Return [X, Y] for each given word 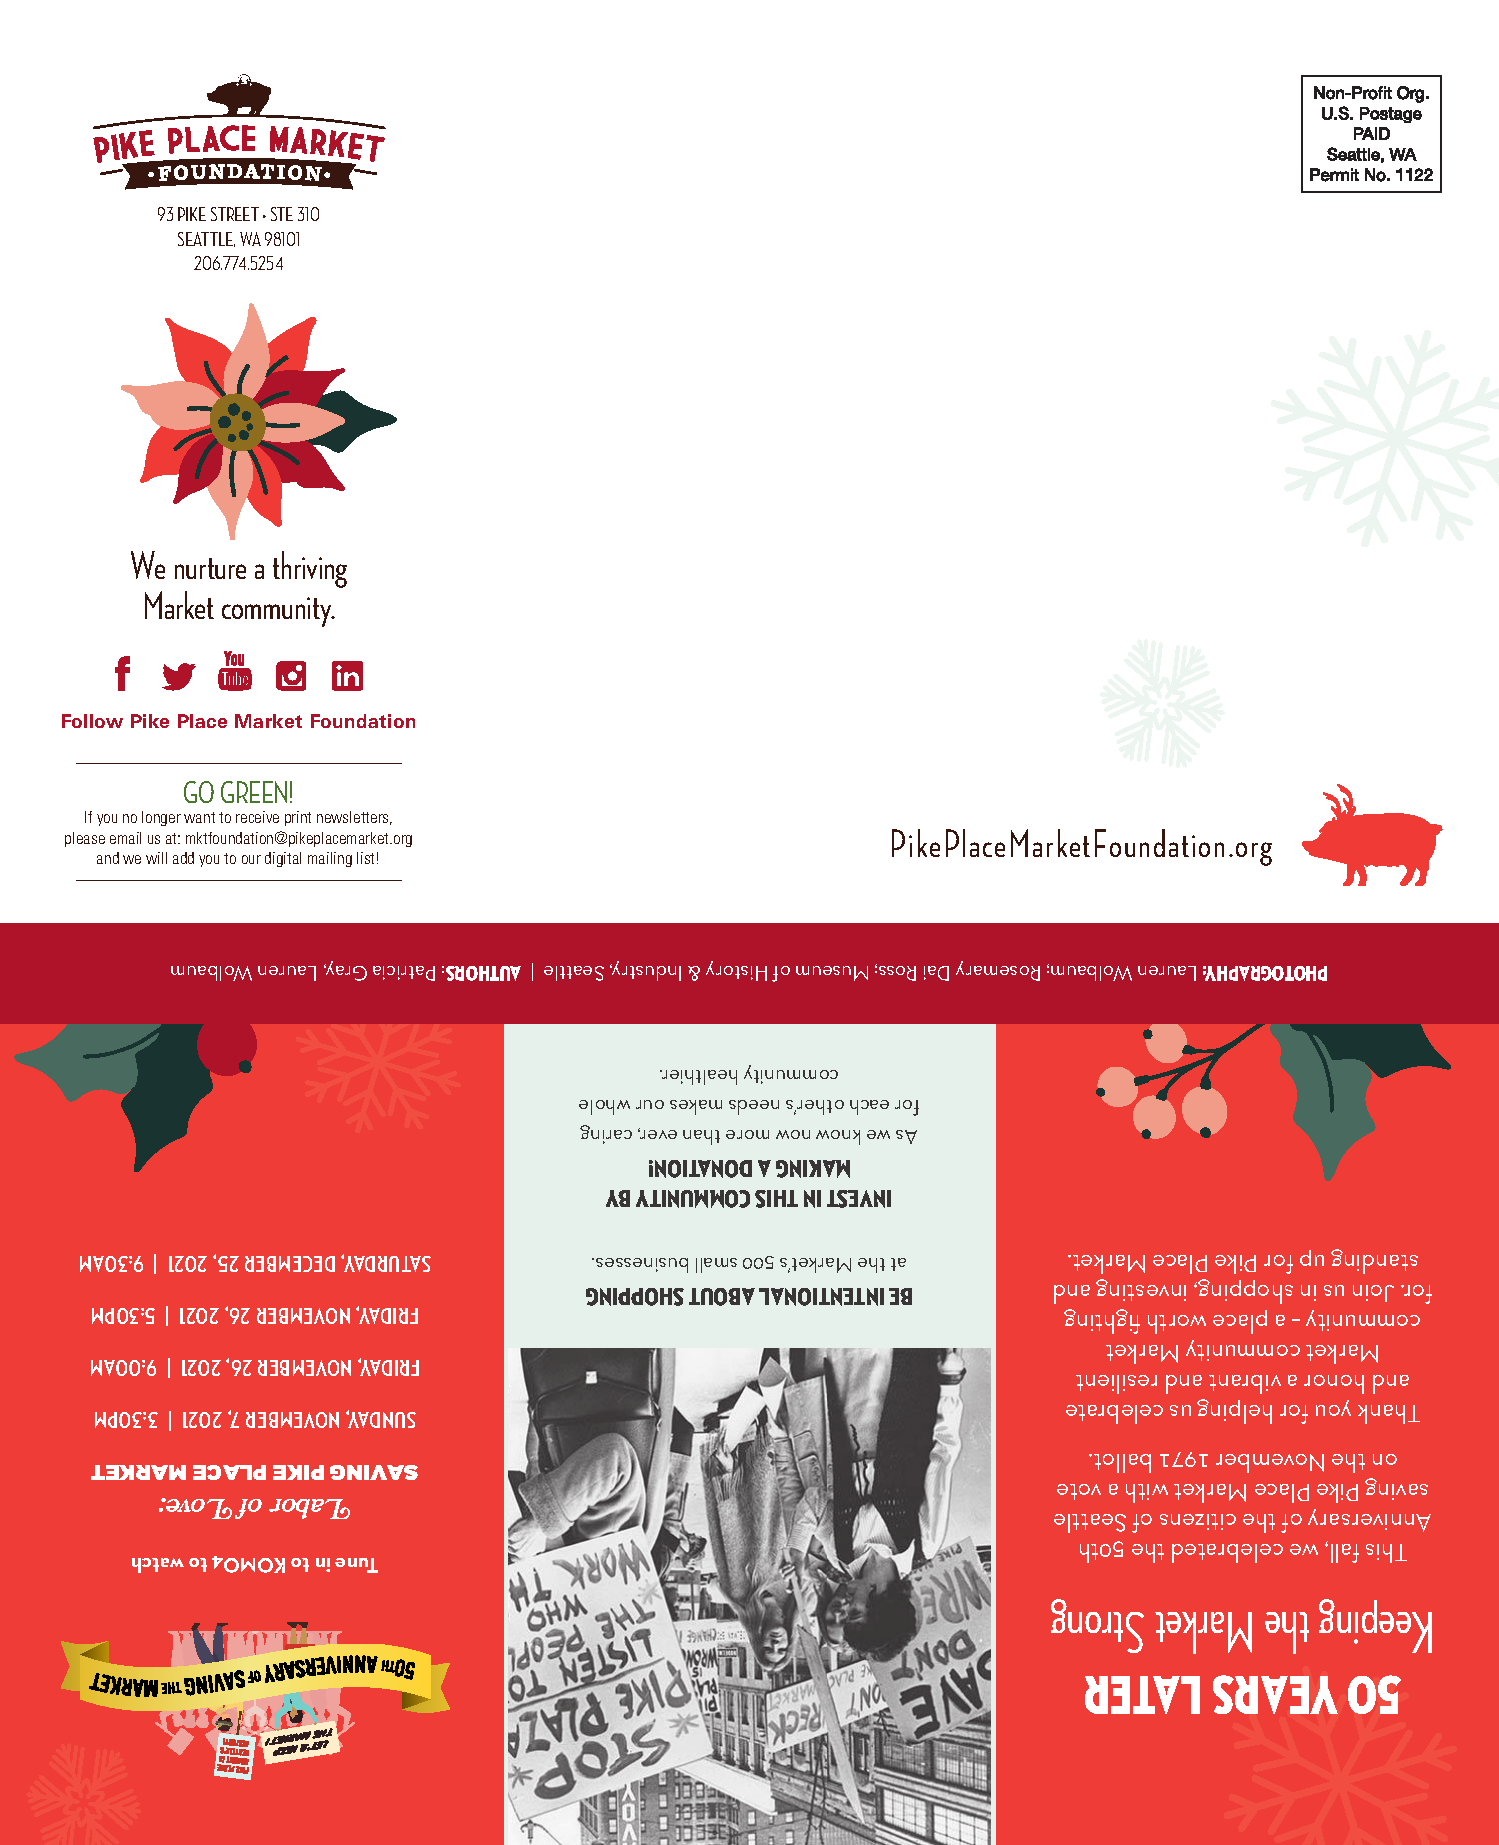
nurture [210, 568]
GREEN [254, 792]
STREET [235, 214]
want [199, 817]
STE [282, 214]
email [125, 838]
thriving [310, 569]
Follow [92, 721]
